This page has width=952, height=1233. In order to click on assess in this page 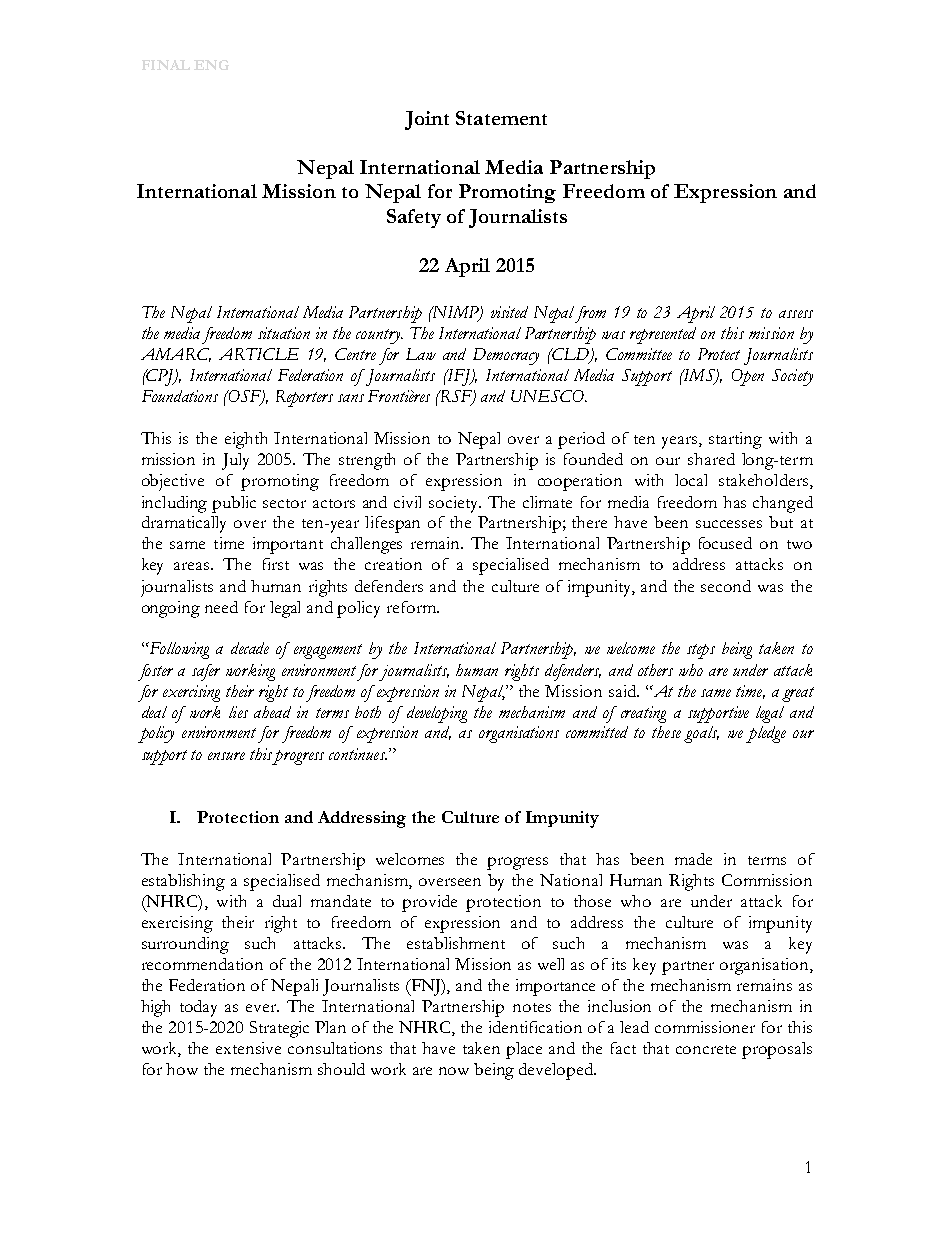, I will do `click(796, 314)`.
